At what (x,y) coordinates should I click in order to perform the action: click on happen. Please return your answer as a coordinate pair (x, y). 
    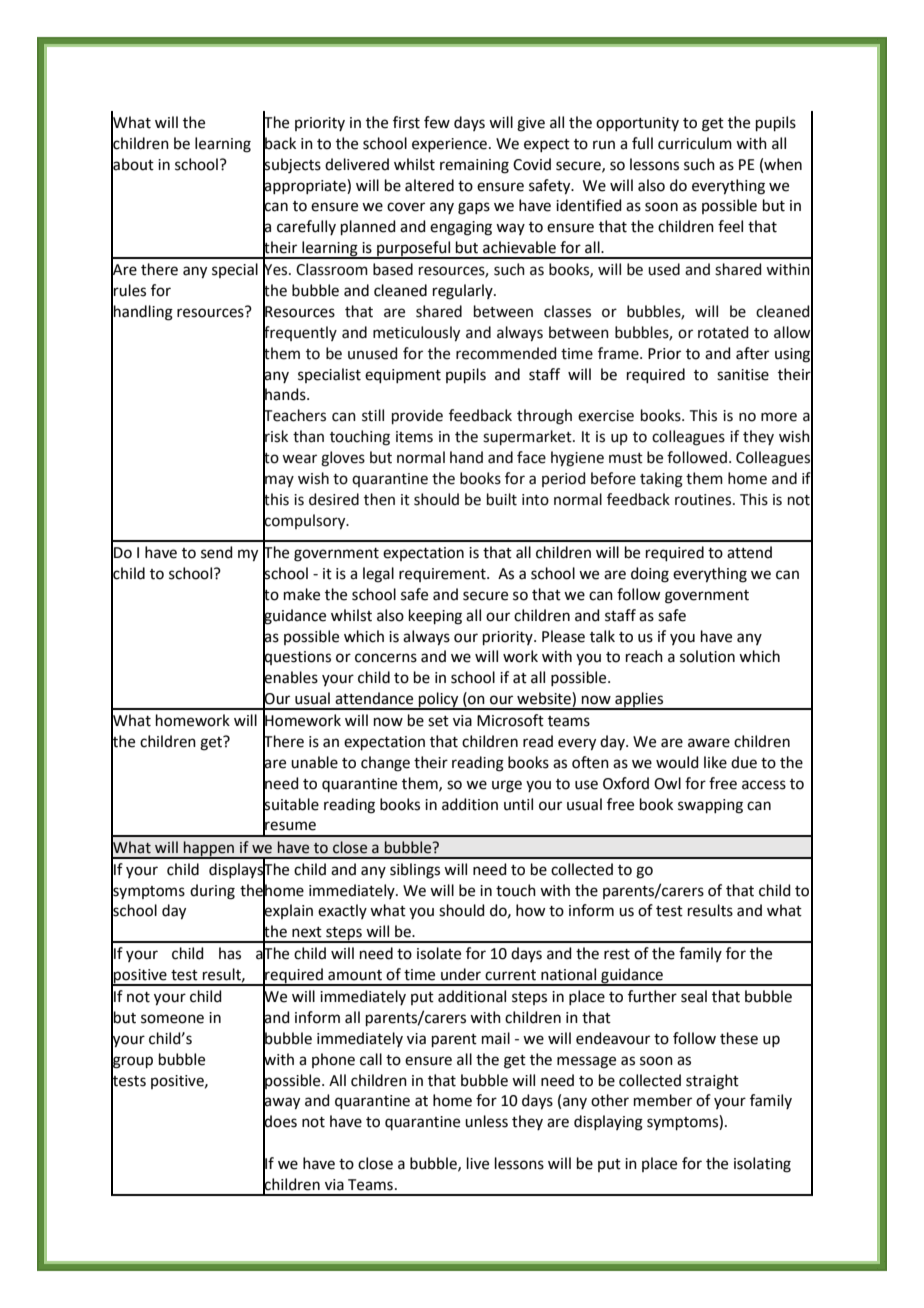
    Looking at the image, I should click on (209, 849).
